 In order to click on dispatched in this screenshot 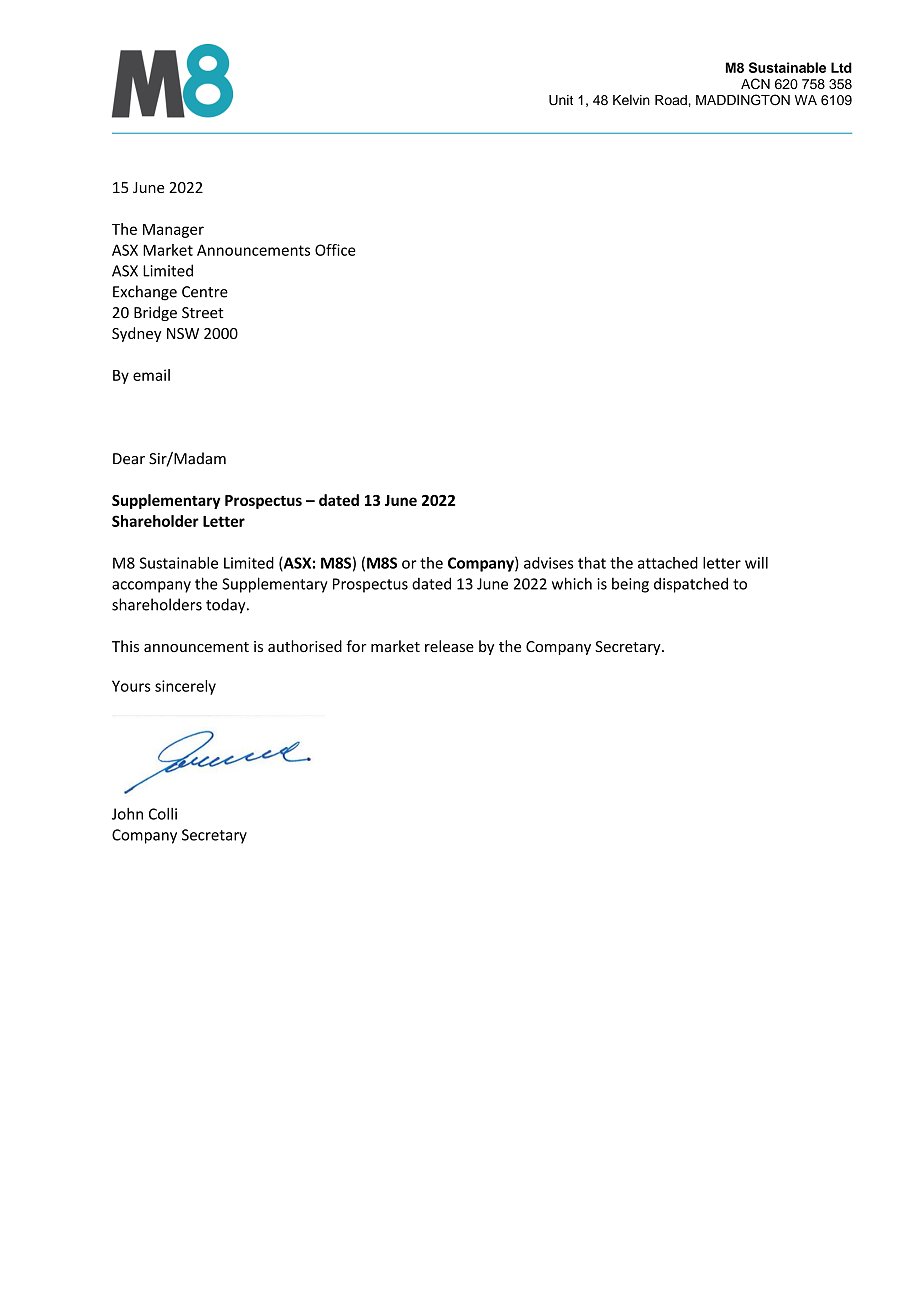, I will do `click(691, 585)`.
